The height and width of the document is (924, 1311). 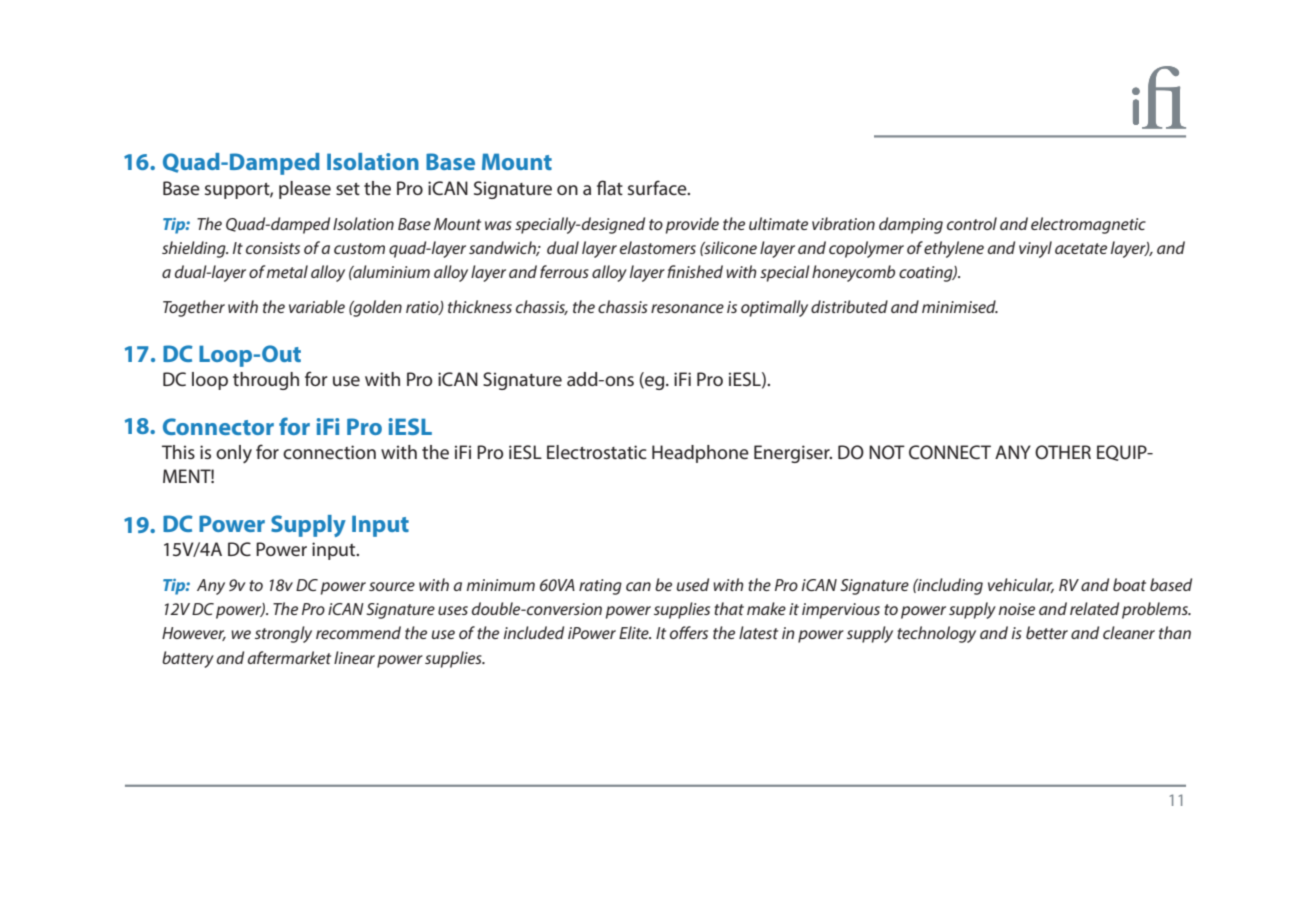 What do you see at coordinates (305, 190) in the document?
I see `please` at bounding box center [305, 190].
